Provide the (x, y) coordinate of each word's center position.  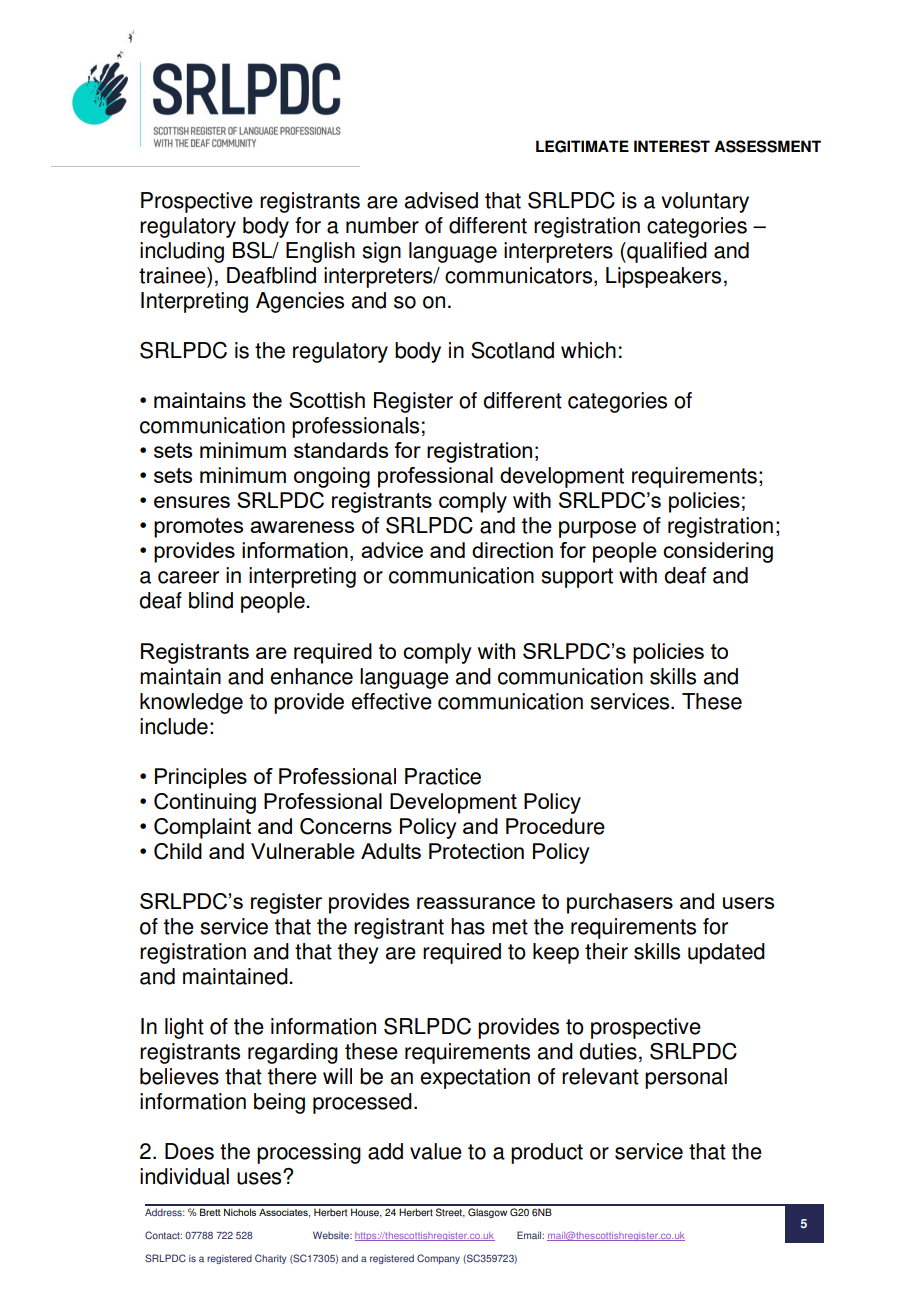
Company (438, 1259)
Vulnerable (303, 851)
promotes (198, 528)
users (748, 903)
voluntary (705, 202)
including (182, 252)
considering (718, 552)
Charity (271, 1259)
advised (441, 200)
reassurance (476, 903)
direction (512, 550)
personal (686, 1078)
